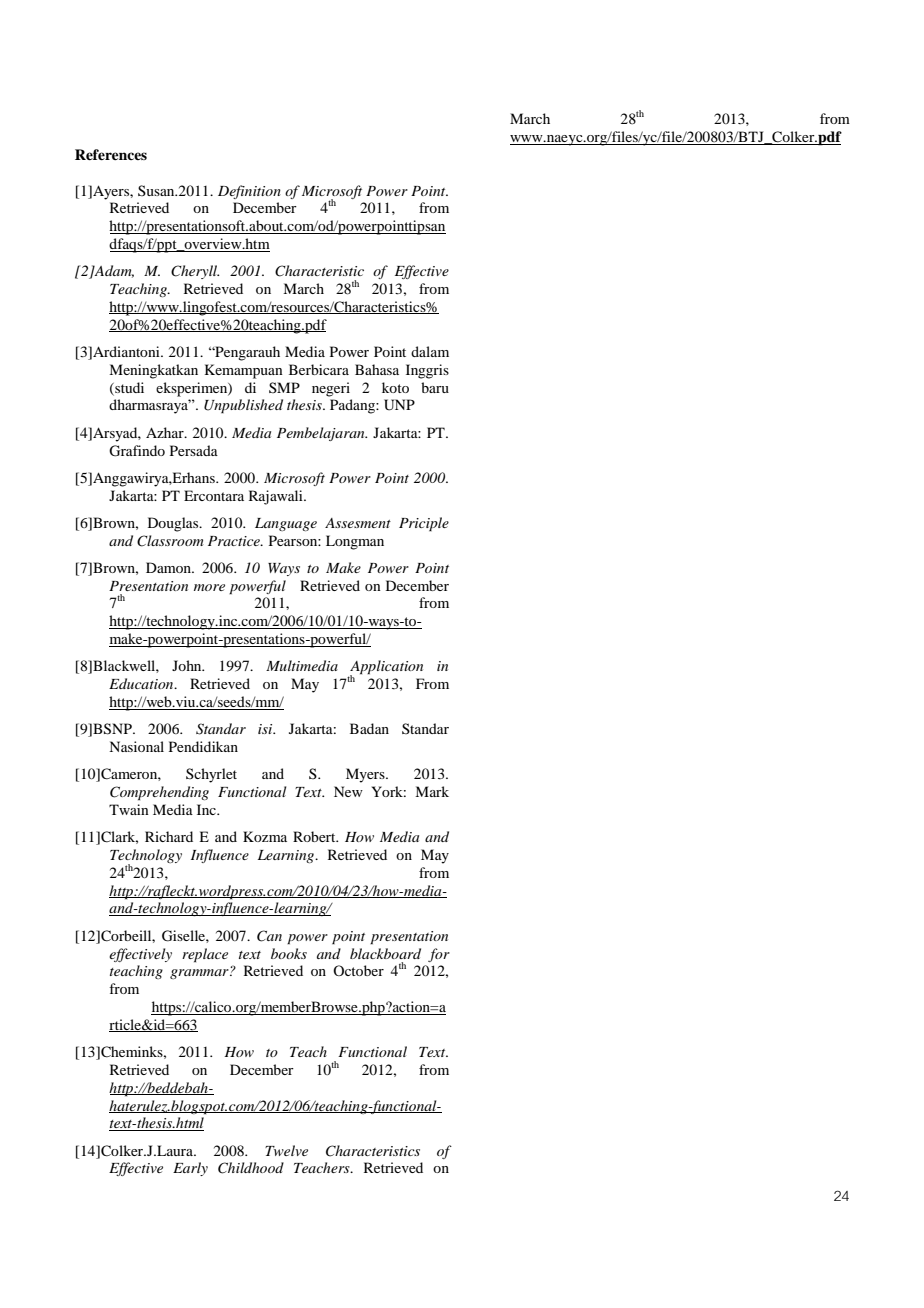 Image resolution: width=924 pixels, height=1308 pixels. I want to click on Early, so click(190, 1169).
